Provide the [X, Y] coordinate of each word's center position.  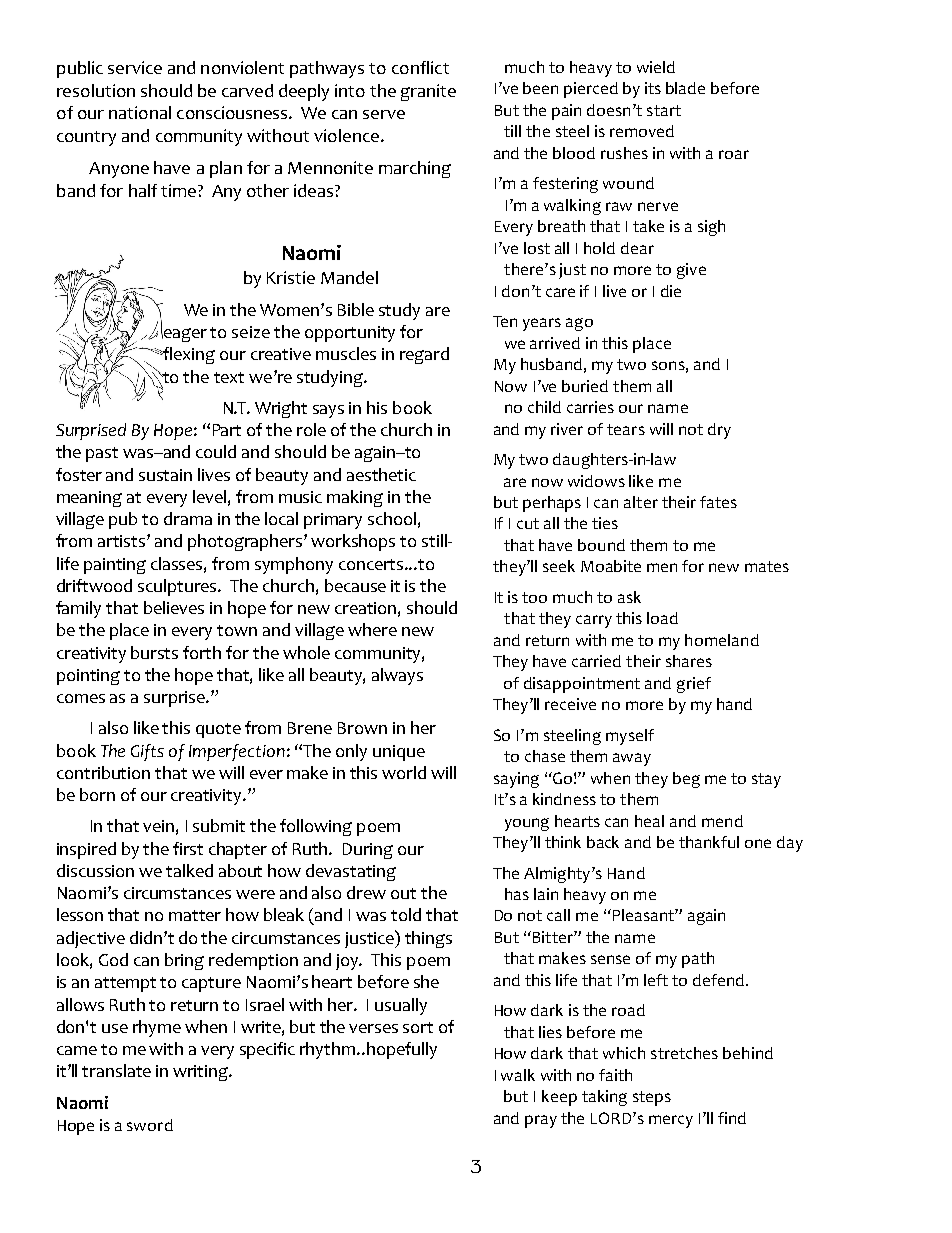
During [368, 851]
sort [418, 1027]
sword [150, 1125]
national [140, 112]
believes [174, 607]
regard [424, 355]
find [732, 1118]
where [372, 629]
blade [685, 88]
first [188, 848]
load [662, 618]
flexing [188, 355]
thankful [709, 842]
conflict [420, 67]
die [671, 291]
